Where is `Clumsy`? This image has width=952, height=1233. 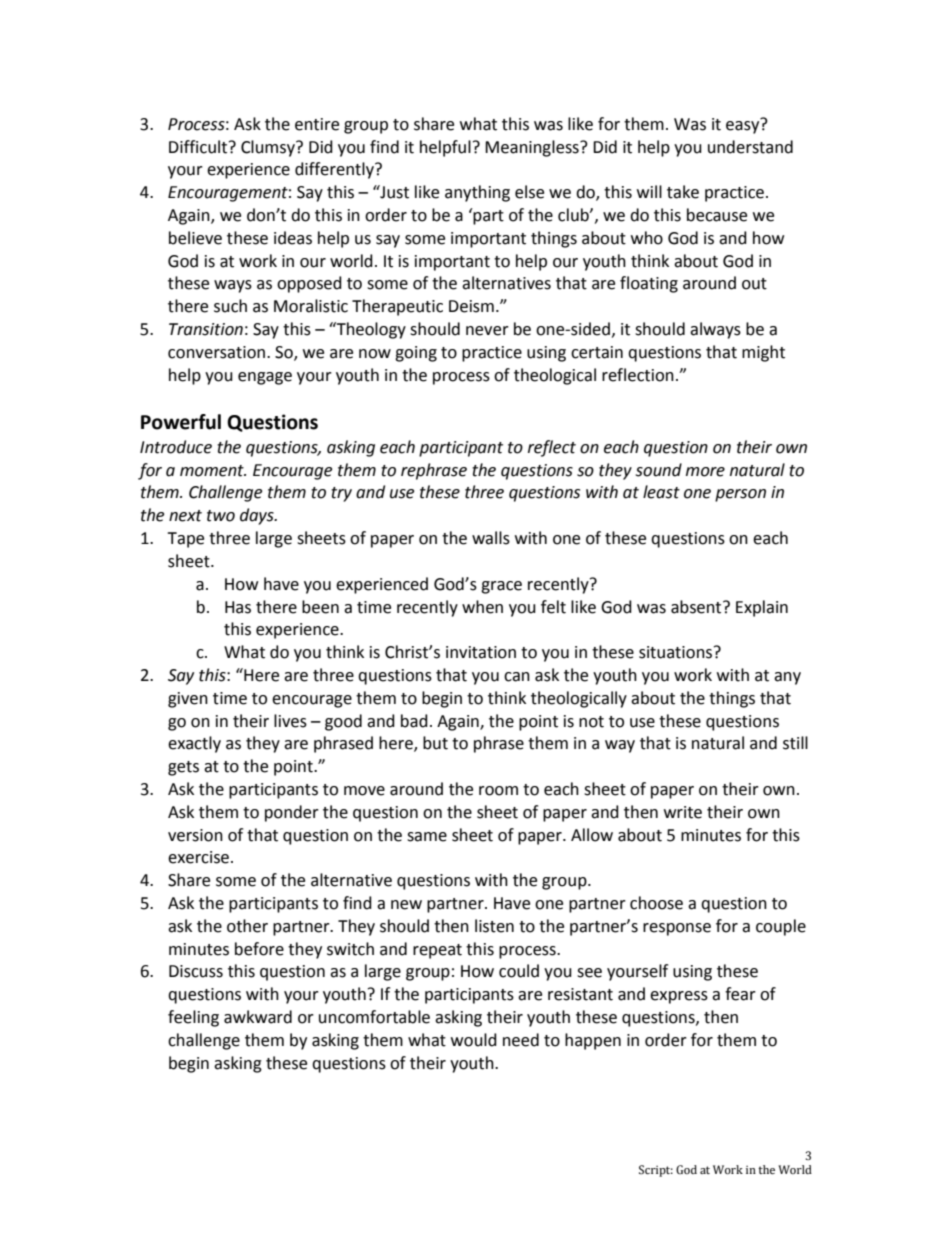 Clumsy is located at coordinates (269, 148).
